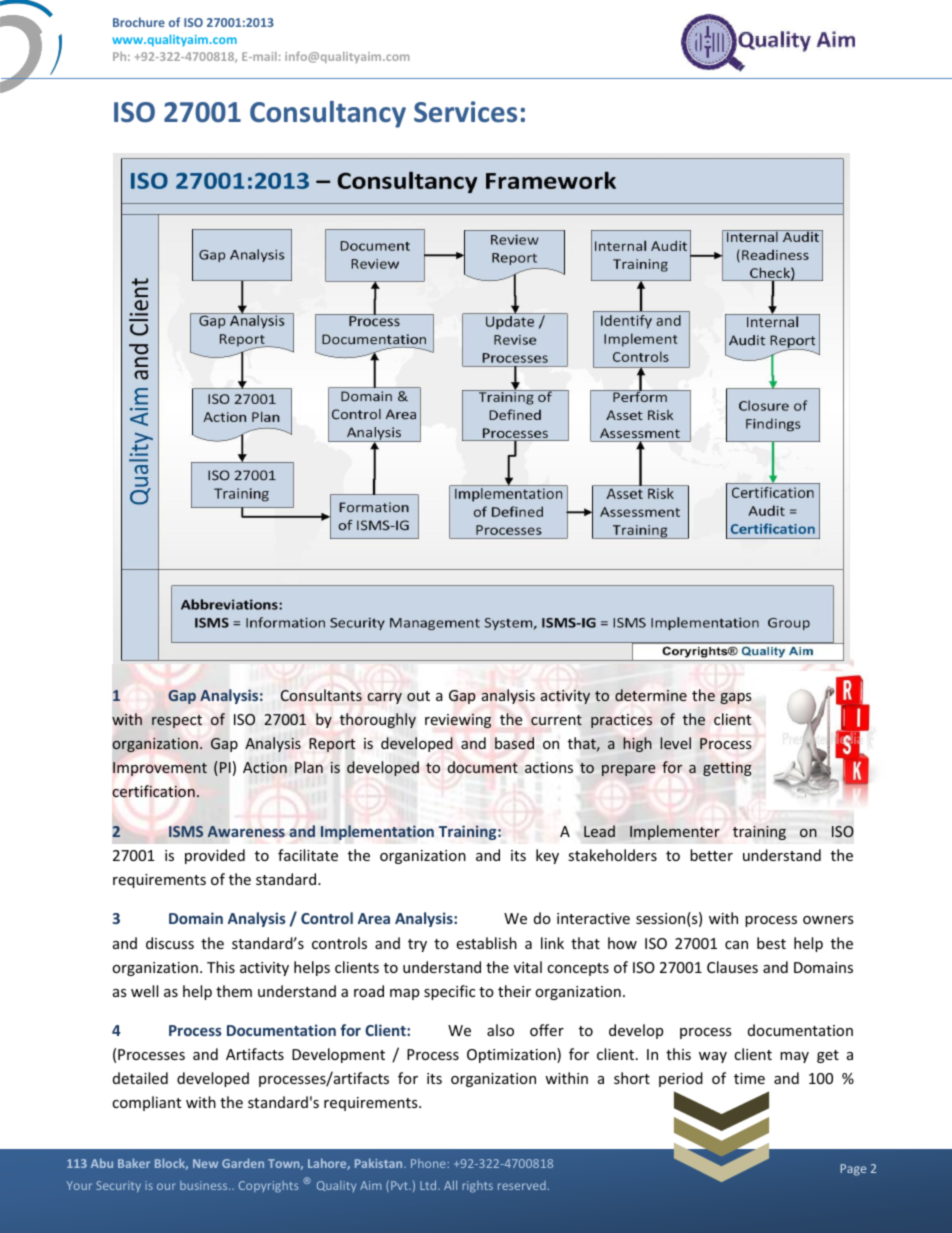 The width and height of the page is (952, 1233). Describe the element at coordinates (428, 1163) in the page. I see `Phone` at that location.
